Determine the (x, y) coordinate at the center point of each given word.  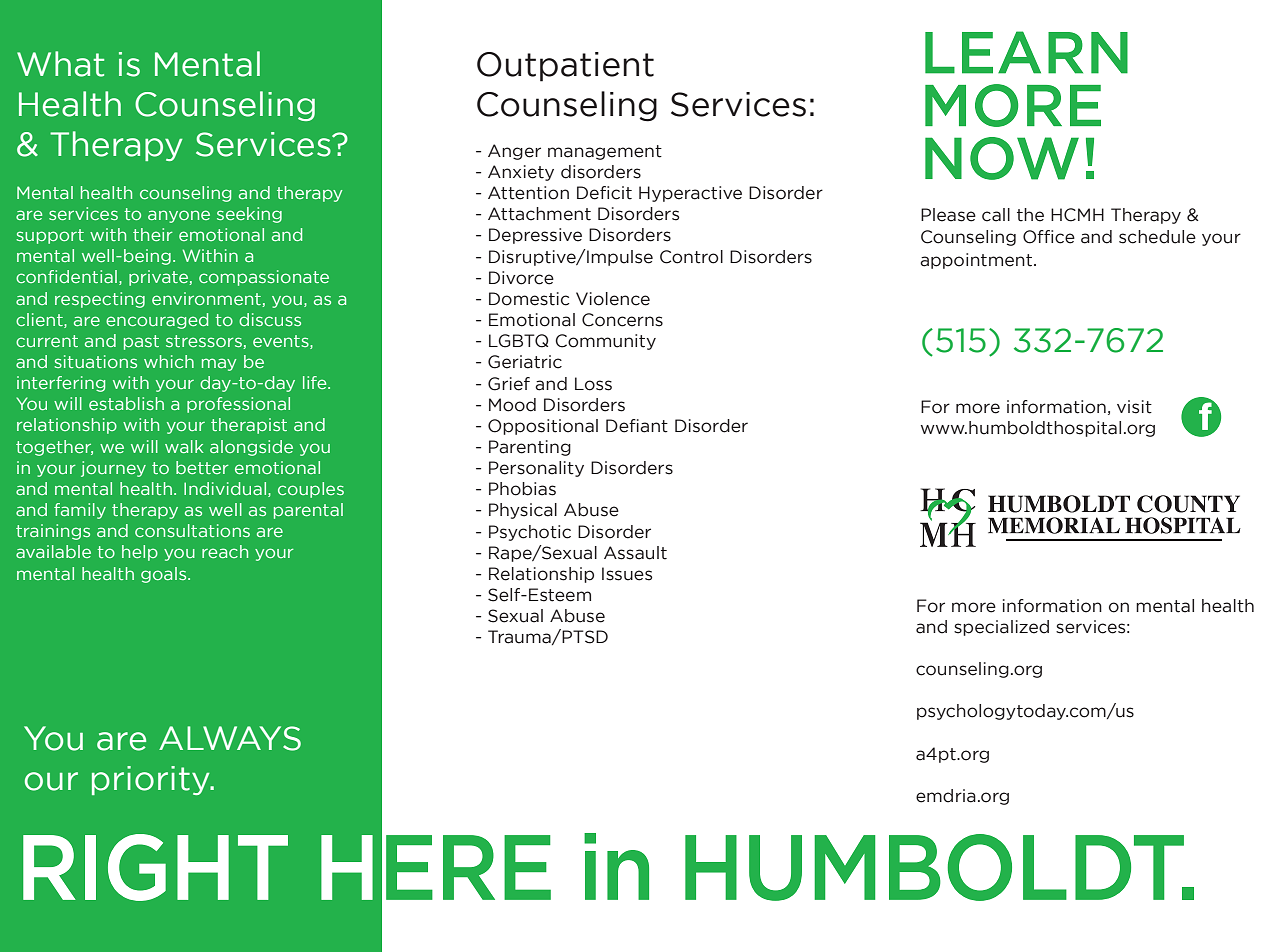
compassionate (264, 278)
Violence (613, 299)
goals (165, 575)
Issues (627, 574)
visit (1134, 407)
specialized (1001, 628)
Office (1049, 237)
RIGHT (155, 867)
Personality (536, 469)
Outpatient (565, 67)
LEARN (1026, 52)
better (202, 467)
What (60, 64)
